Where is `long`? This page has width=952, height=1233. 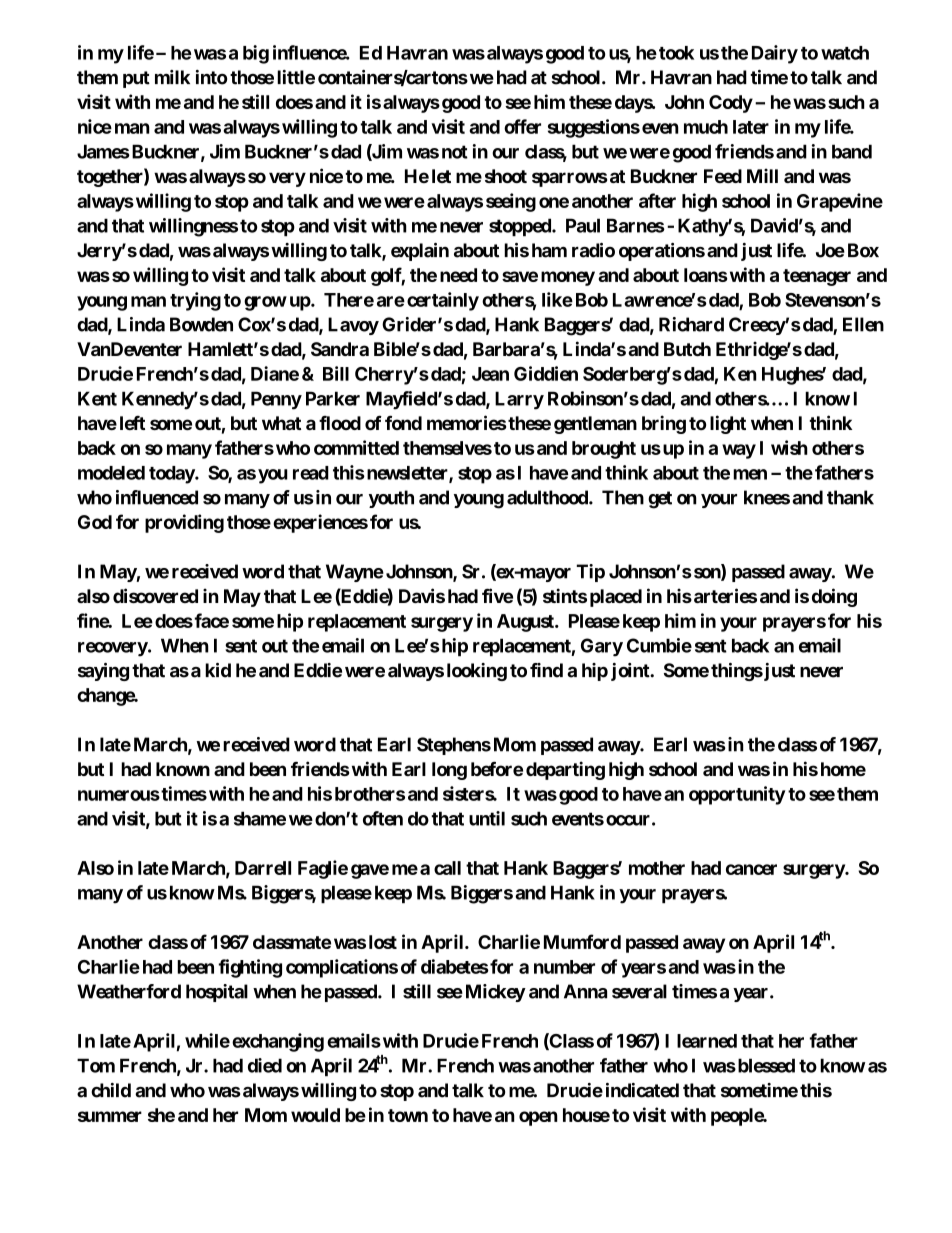
long is located at coordinates (449, 771).
